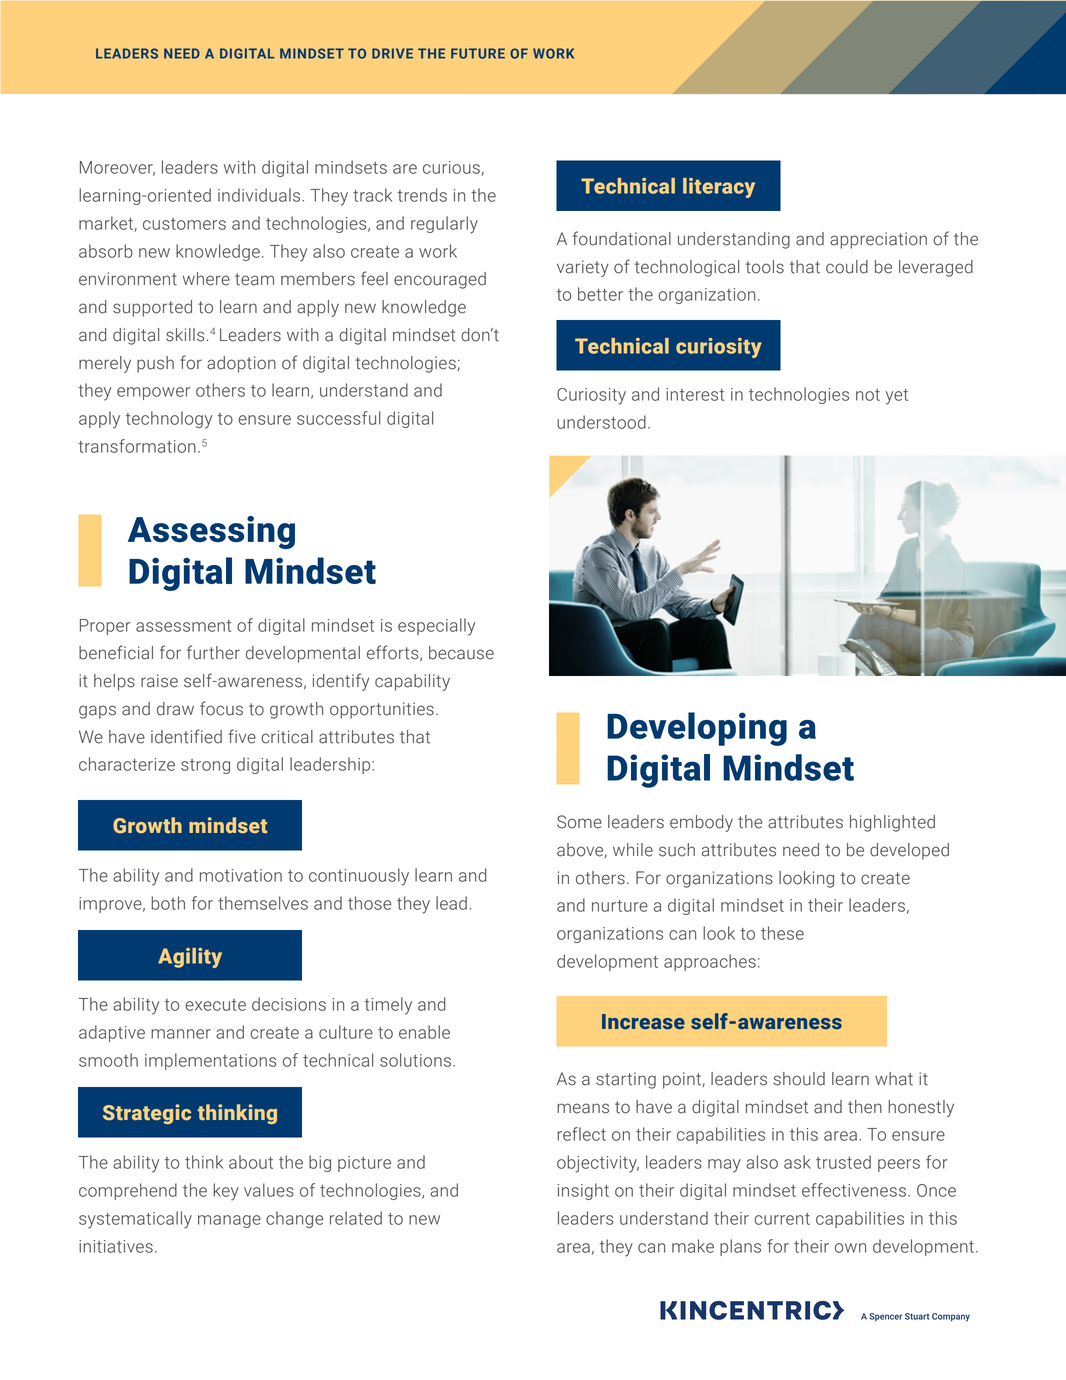 The width and height of the screenshot is (1066, 1380). I want to click on Developing, so click(697, 729).
